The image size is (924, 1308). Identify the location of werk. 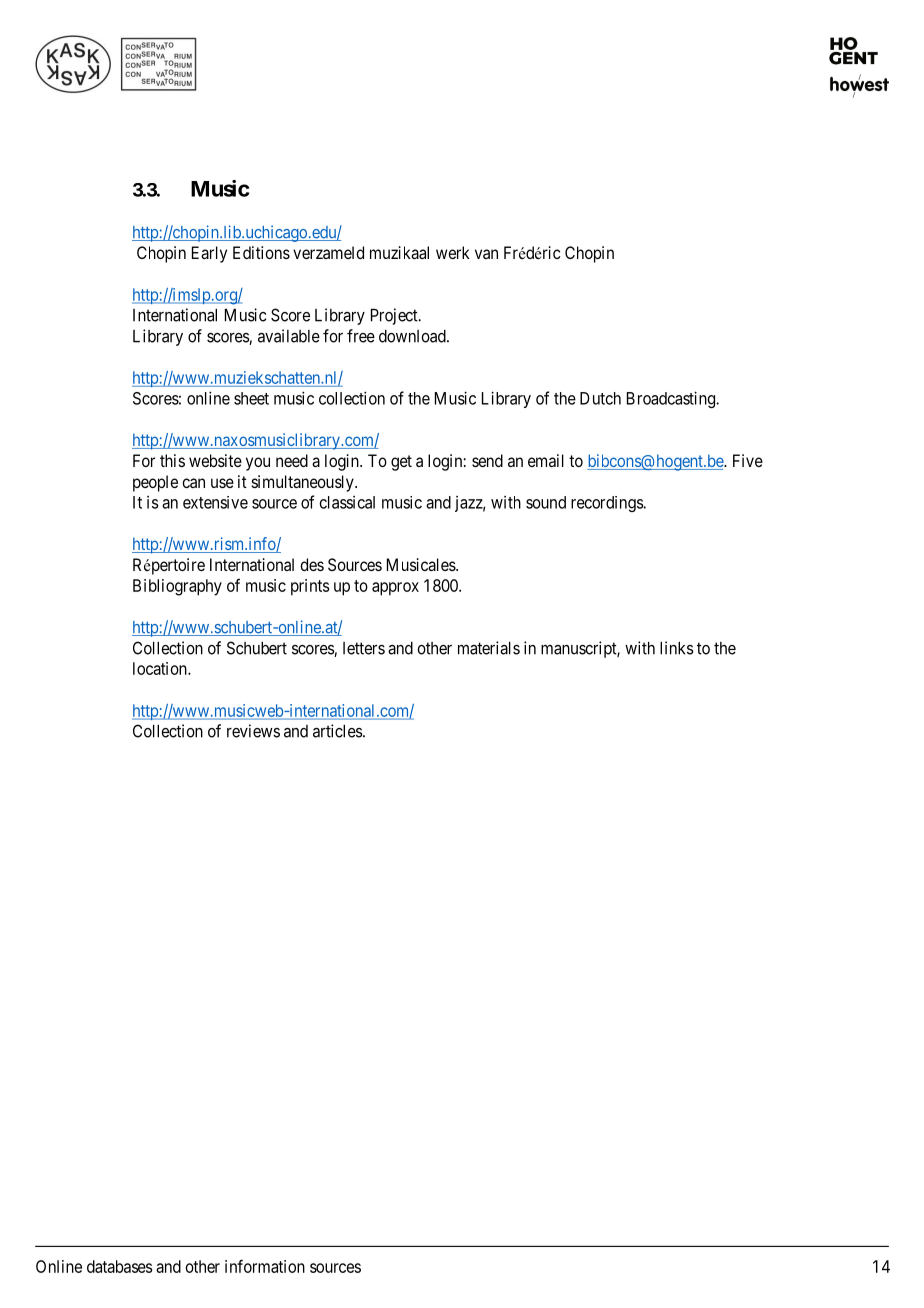
(453, 252).
